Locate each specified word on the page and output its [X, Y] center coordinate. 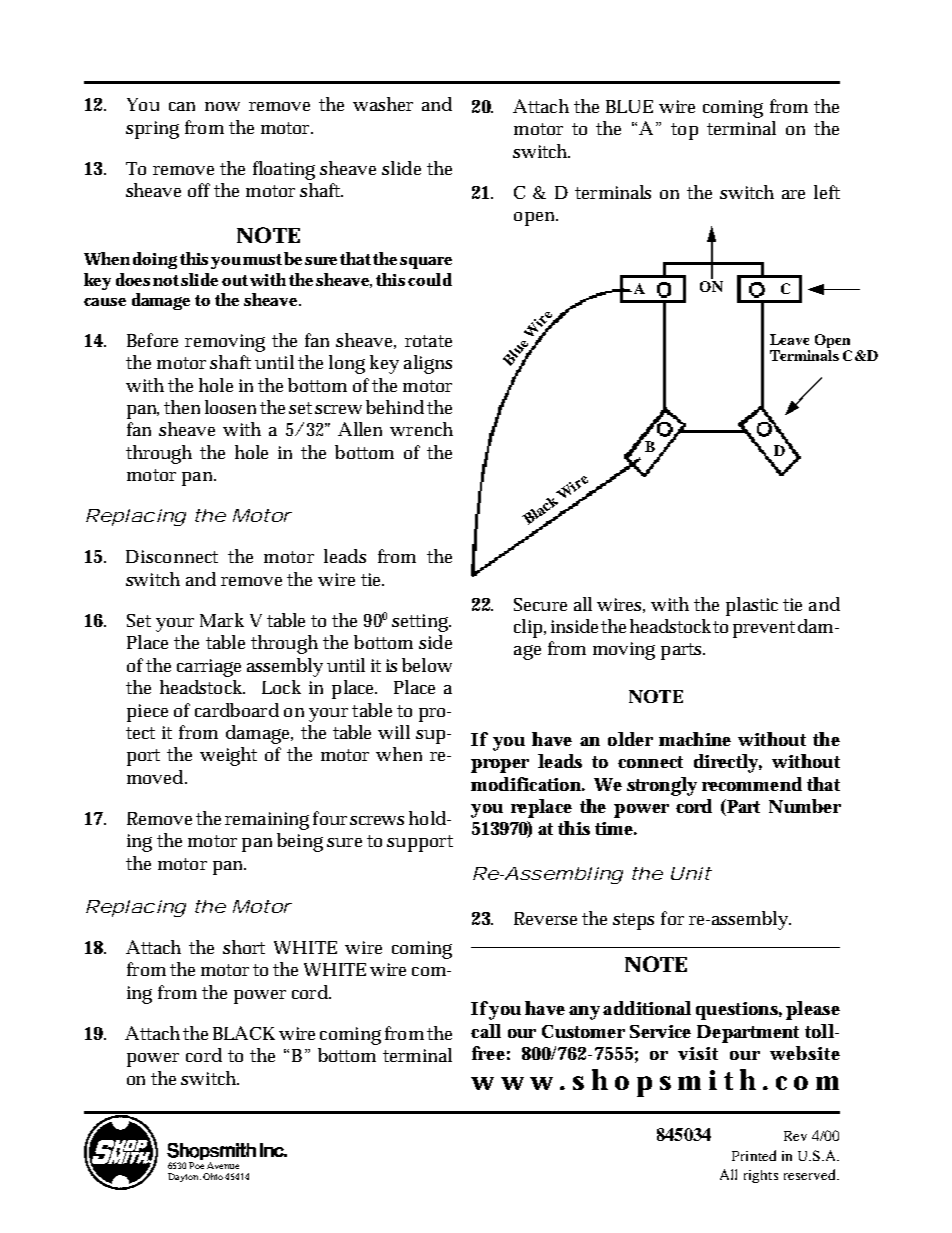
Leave [789, 339]
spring [152, 130]
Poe [196, 1165]
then [182, 407]
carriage [209, 668]
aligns [428, 364]
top [684, 131]
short [244, 947]
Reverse [545, 918]
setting [421, 623]
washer [383, 104]
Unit [691, 873]
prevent [764, 629]
